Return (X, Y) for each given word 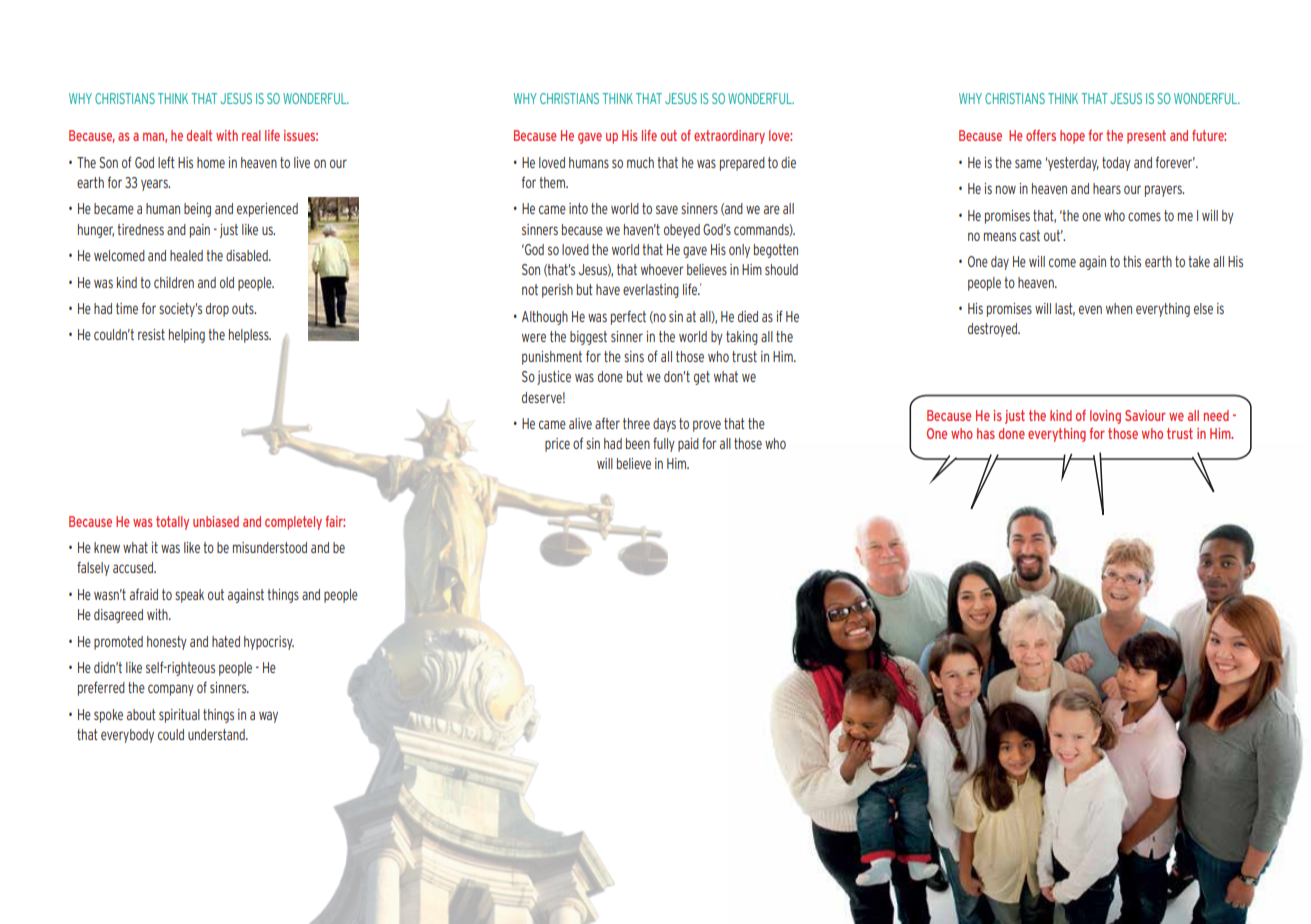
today (1116, 164)
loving (1105, 417)
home (211, 162)
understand (217, 734)
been (638, 443)
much (640, 162)
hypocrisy (269, 643)
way (268, 717)
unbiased (216, 521)
